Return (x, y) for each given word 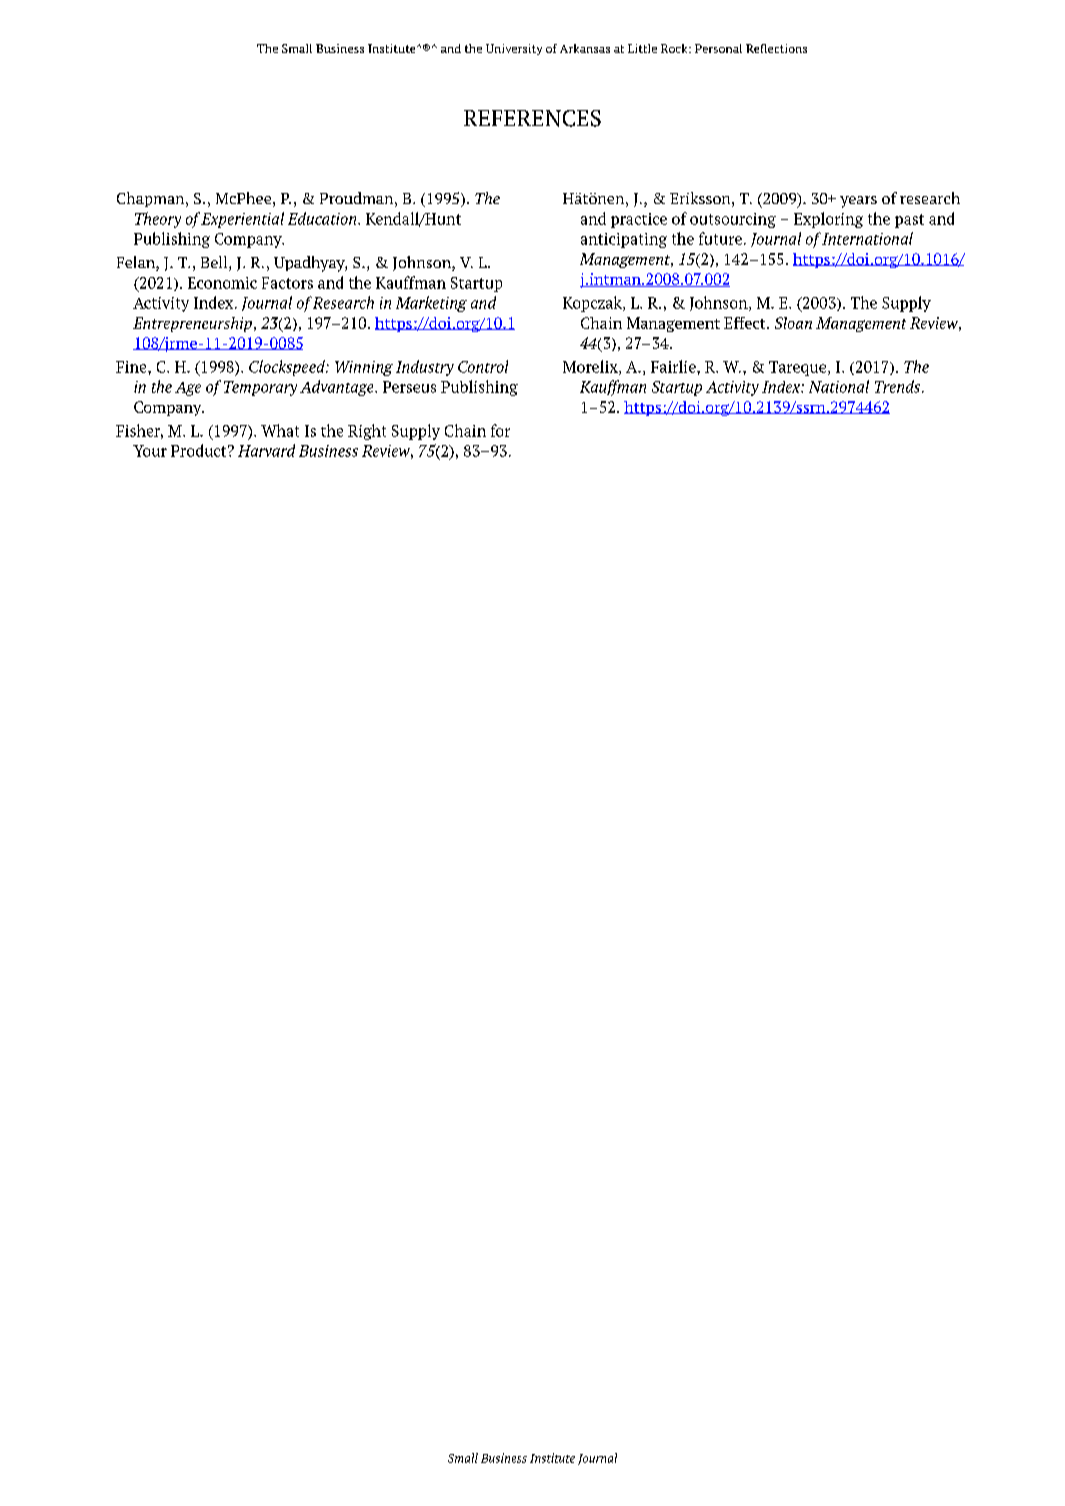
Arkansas (585, 48)
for (500, 430)
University (514, 49)
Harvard (266, 450)
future (720, 238)
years (858, 202)
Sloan (793, 323)
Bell (215, 263)
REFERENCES (532, 118)
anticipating (624, 240)
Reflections (776, 48)
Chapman (152, 199)
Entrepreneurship (192, 324)
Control (483, 366)
